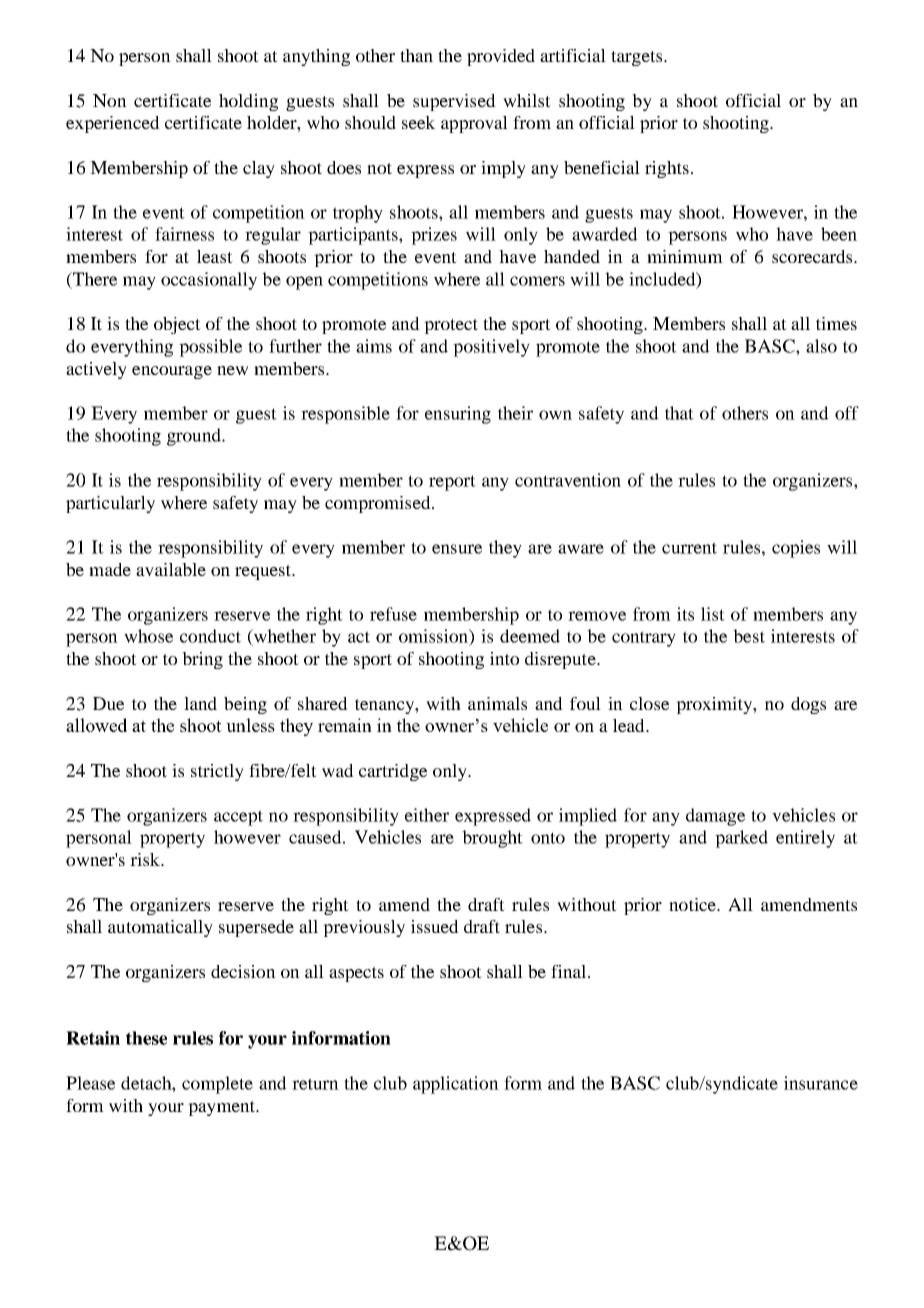 This image has height=1308, width=924. What do you see at coordinates (217, 1085) in the image?
I see `complete` at bounding box center [217, 1085].
